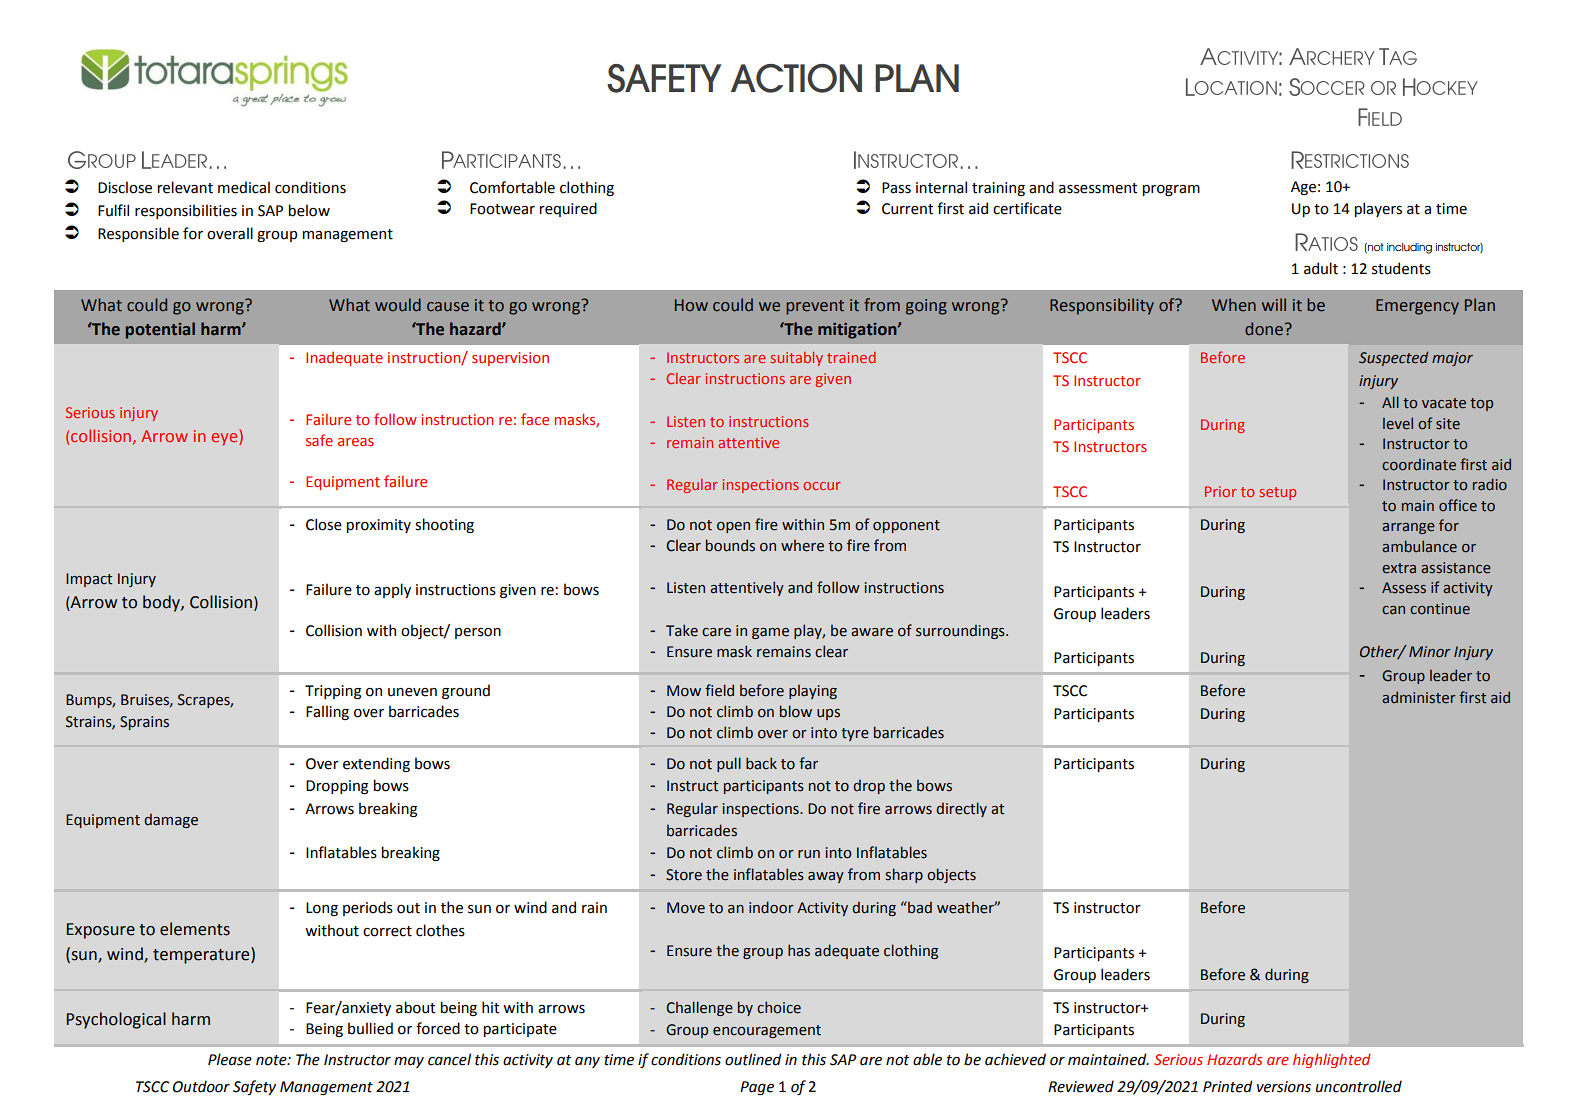  What do you see at coordinates (1274, 304) in the screenshot?
I see `will` at bounding box center [1274, 304].
